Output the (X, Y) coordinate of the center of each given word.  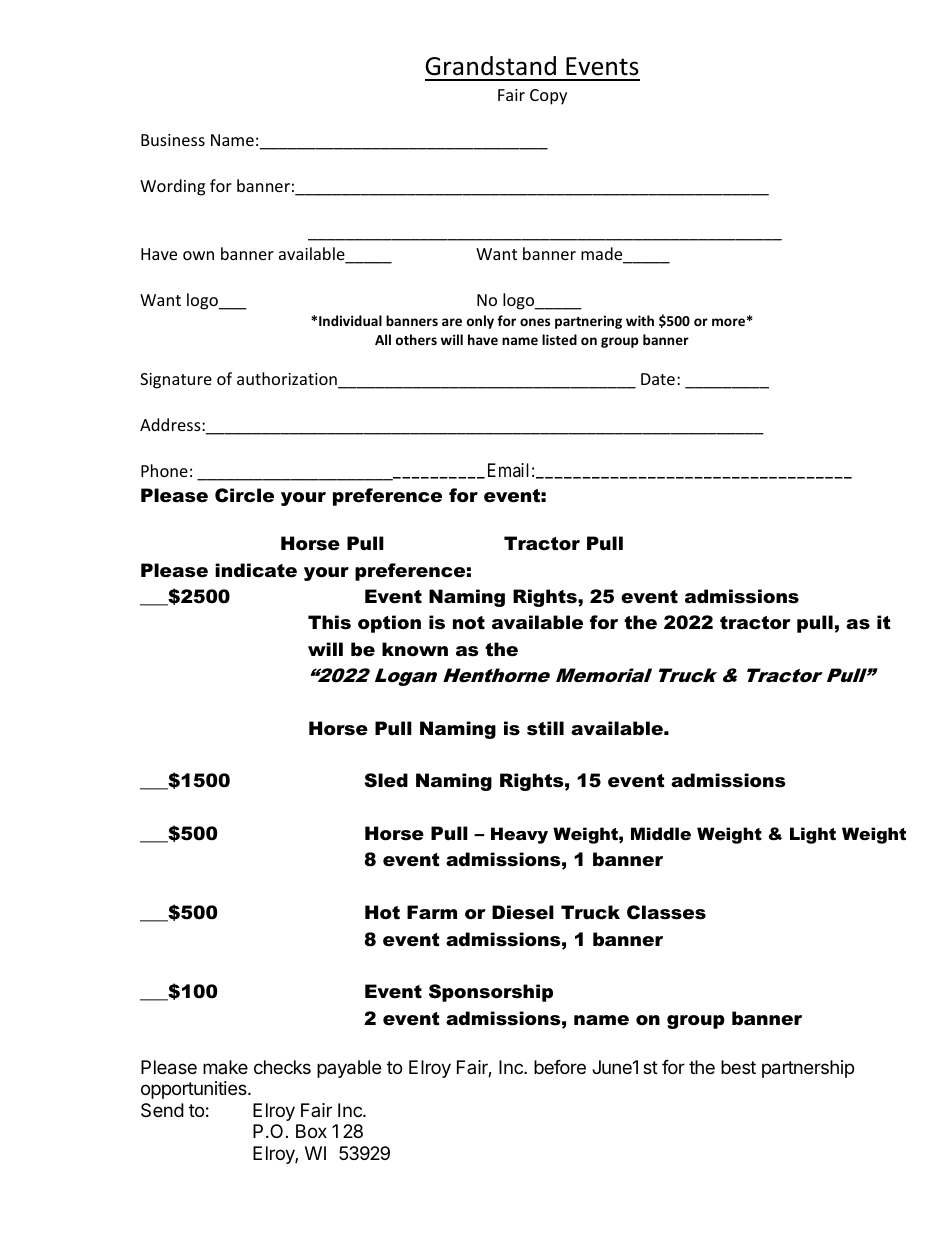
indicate (256, 570)
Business (173, 140)
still (545, 728)
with (640, 320)
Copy (548, 97)
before (560, 1067)
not (469, 623)
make (225, 1067)
